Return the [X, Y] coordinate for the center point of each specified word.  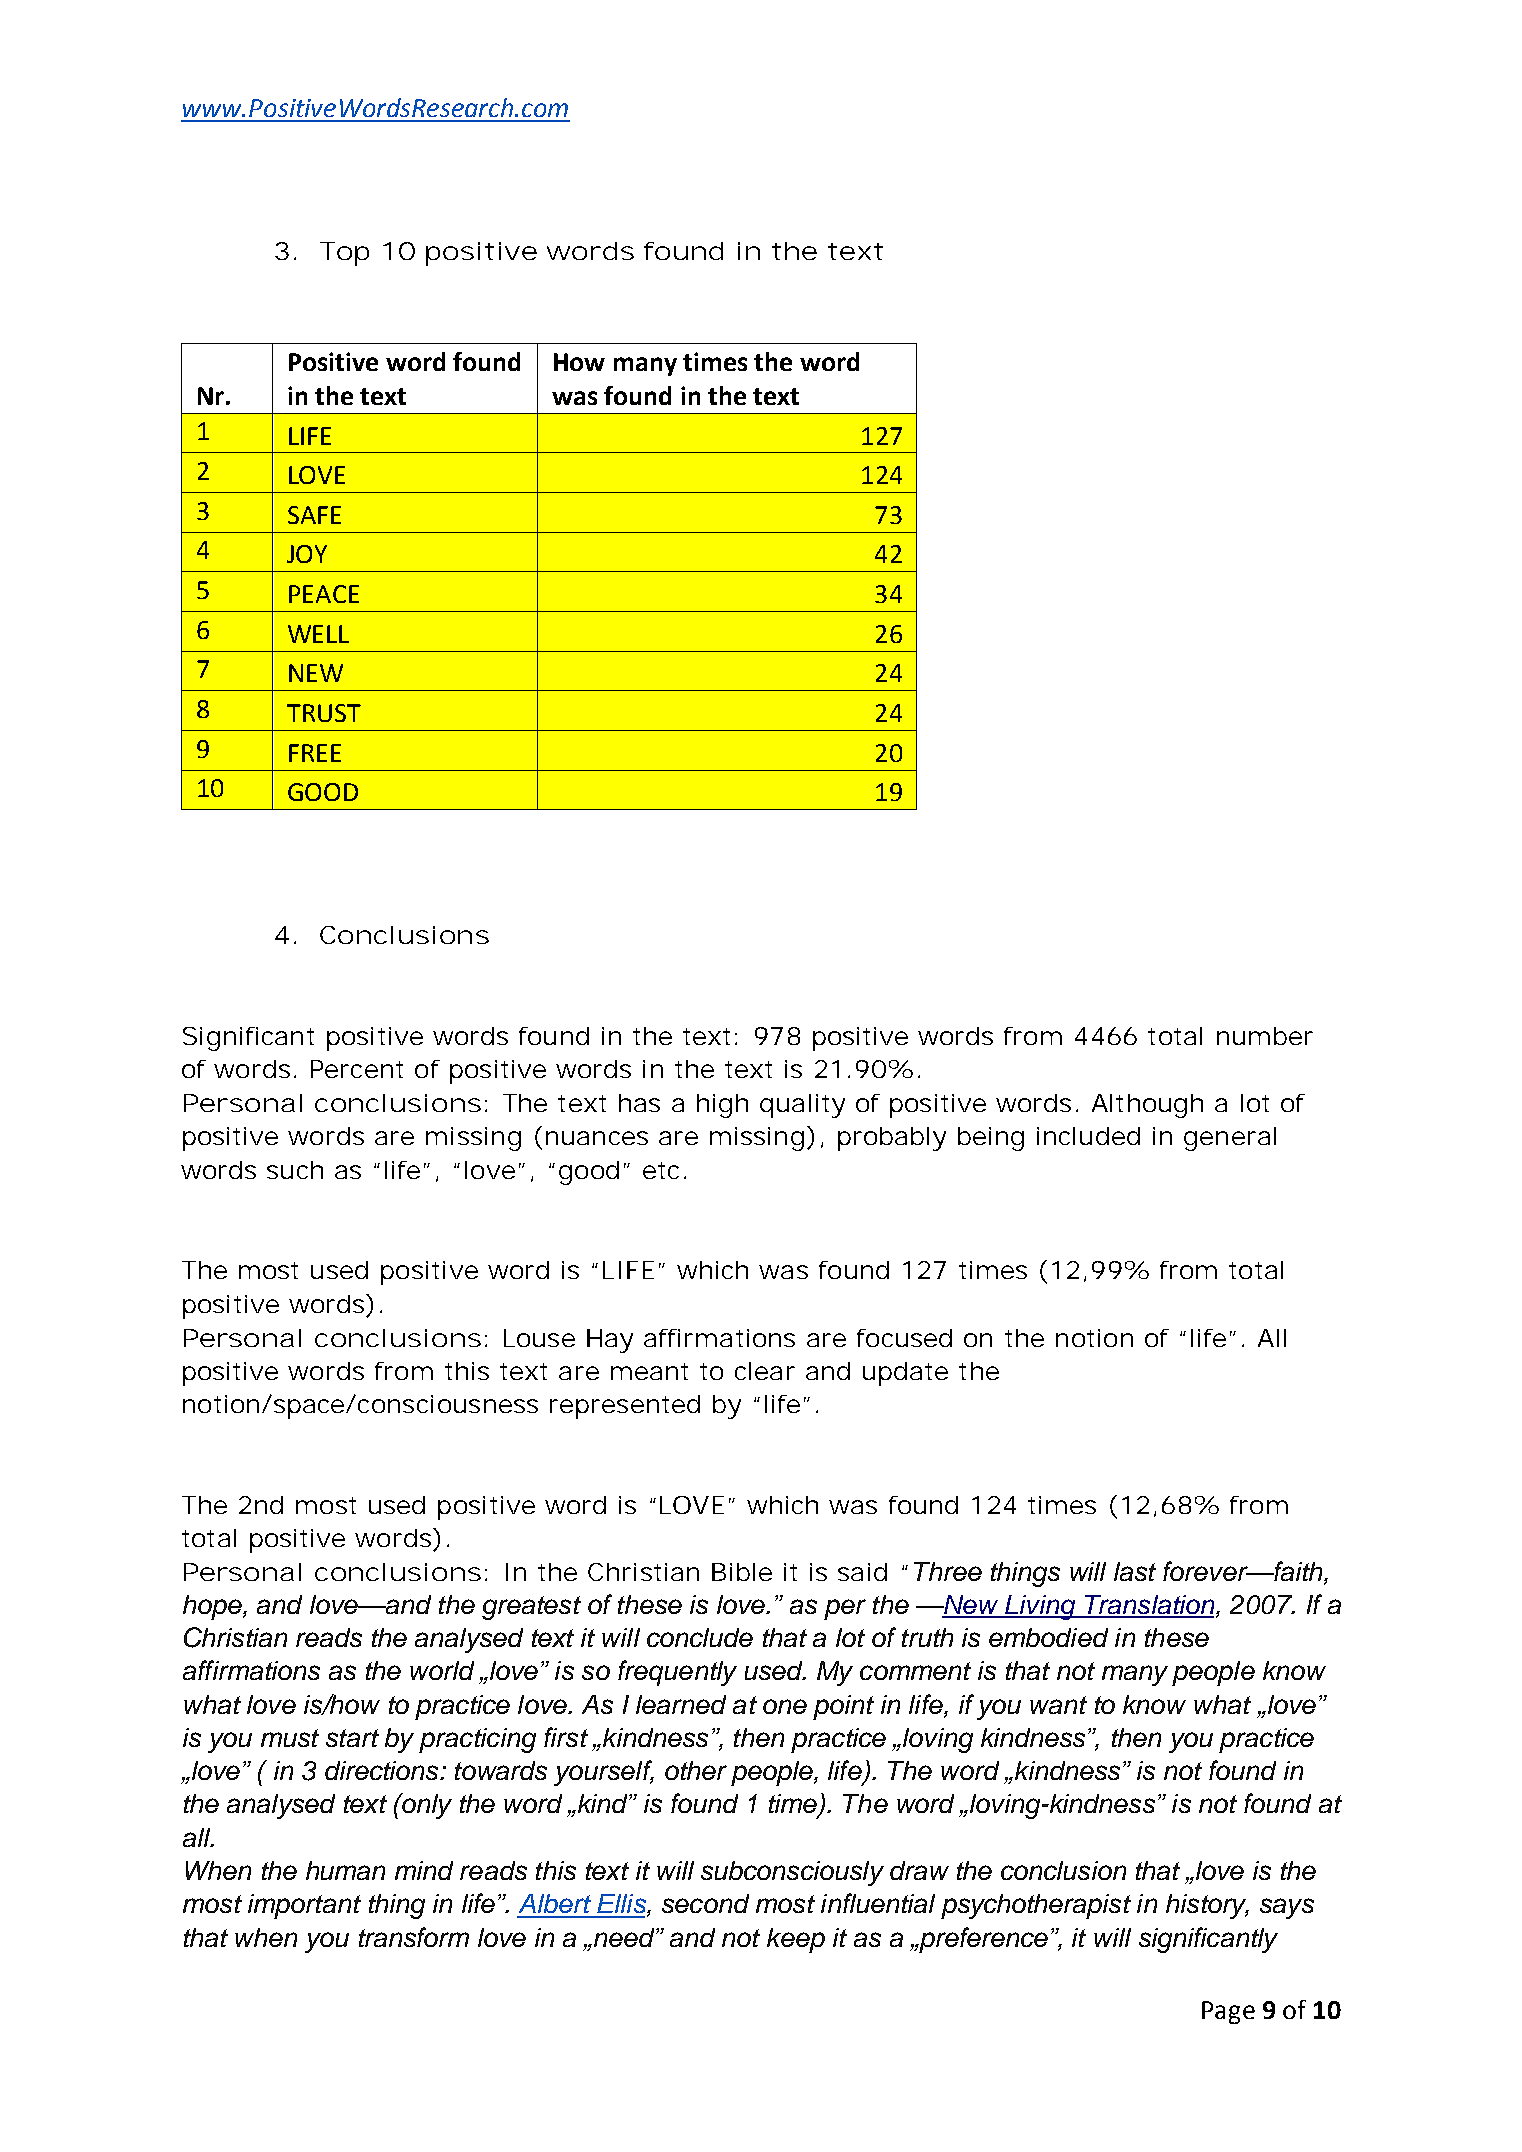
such [295, 1170]
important [304, 1906]
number [1265, 1036]
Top [344, 254]
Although [1147, 1106]
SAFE [314, 515]
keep [796, 1940]
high [722, 1106]
